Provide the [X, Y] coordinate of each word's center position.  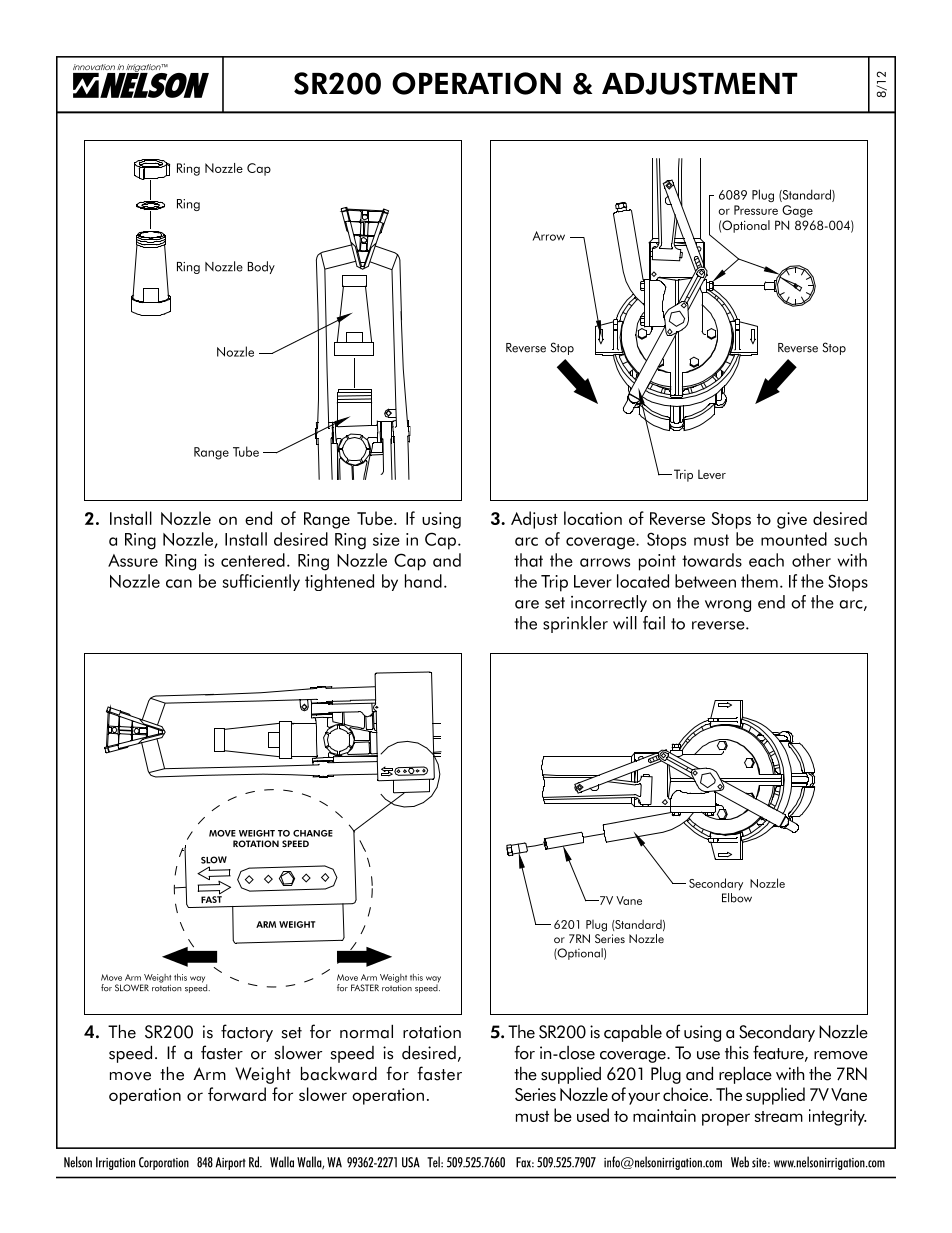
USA [411, 1162]
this [737, 1053]
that [528, 560]
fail [654, 623]
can [179, 583]
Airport [230, 1163]
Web [740, 1162]
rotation [432, 1032]
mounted [794, 539]
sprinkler [575, 624]
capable [633, 1033]
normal [366, 1031]
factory [247, 1033]
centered [253, 560]
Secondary [777, 1033]
